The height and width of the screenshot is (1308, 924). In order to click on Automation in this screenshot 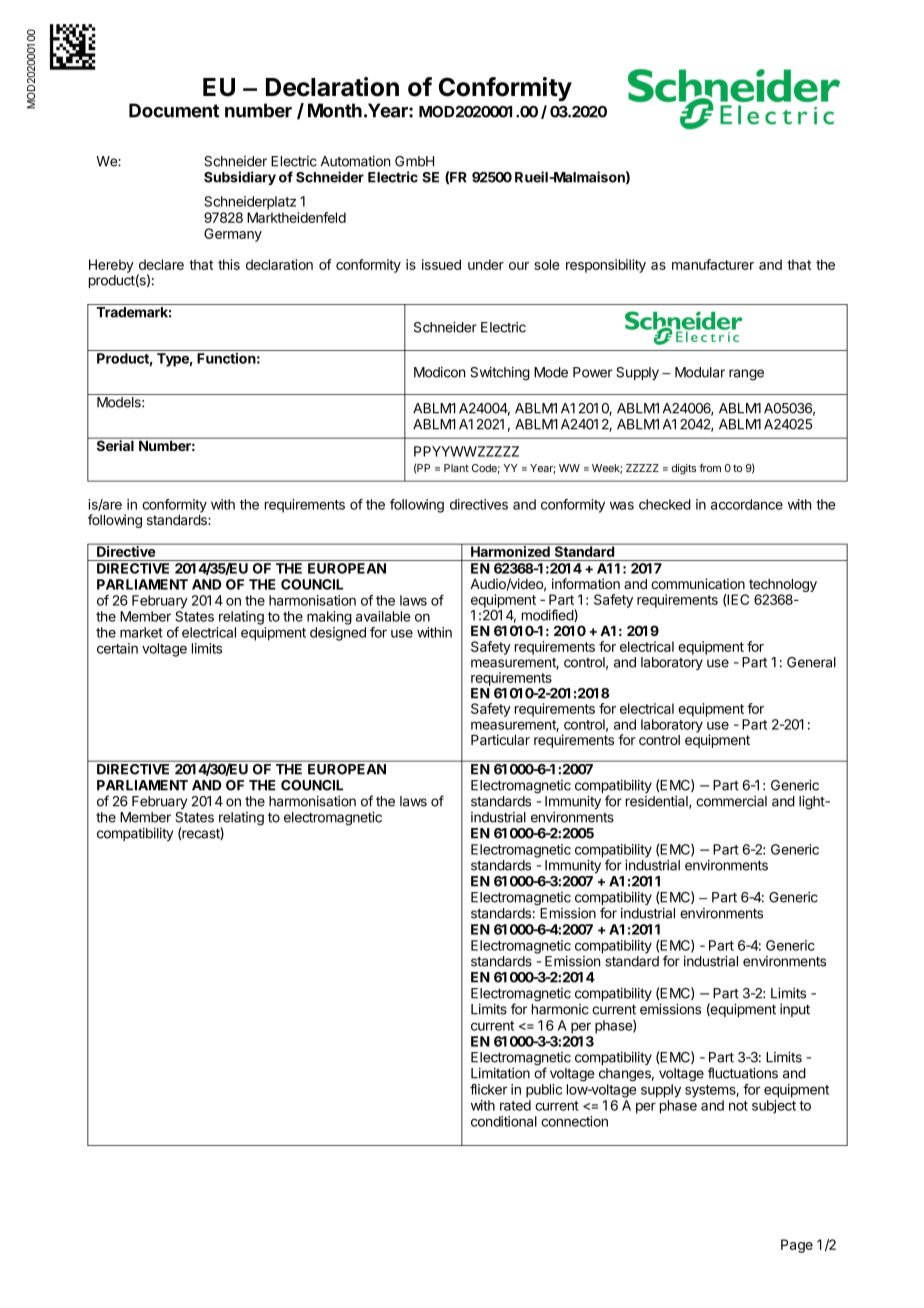, I will do `click(355, 161)`.
